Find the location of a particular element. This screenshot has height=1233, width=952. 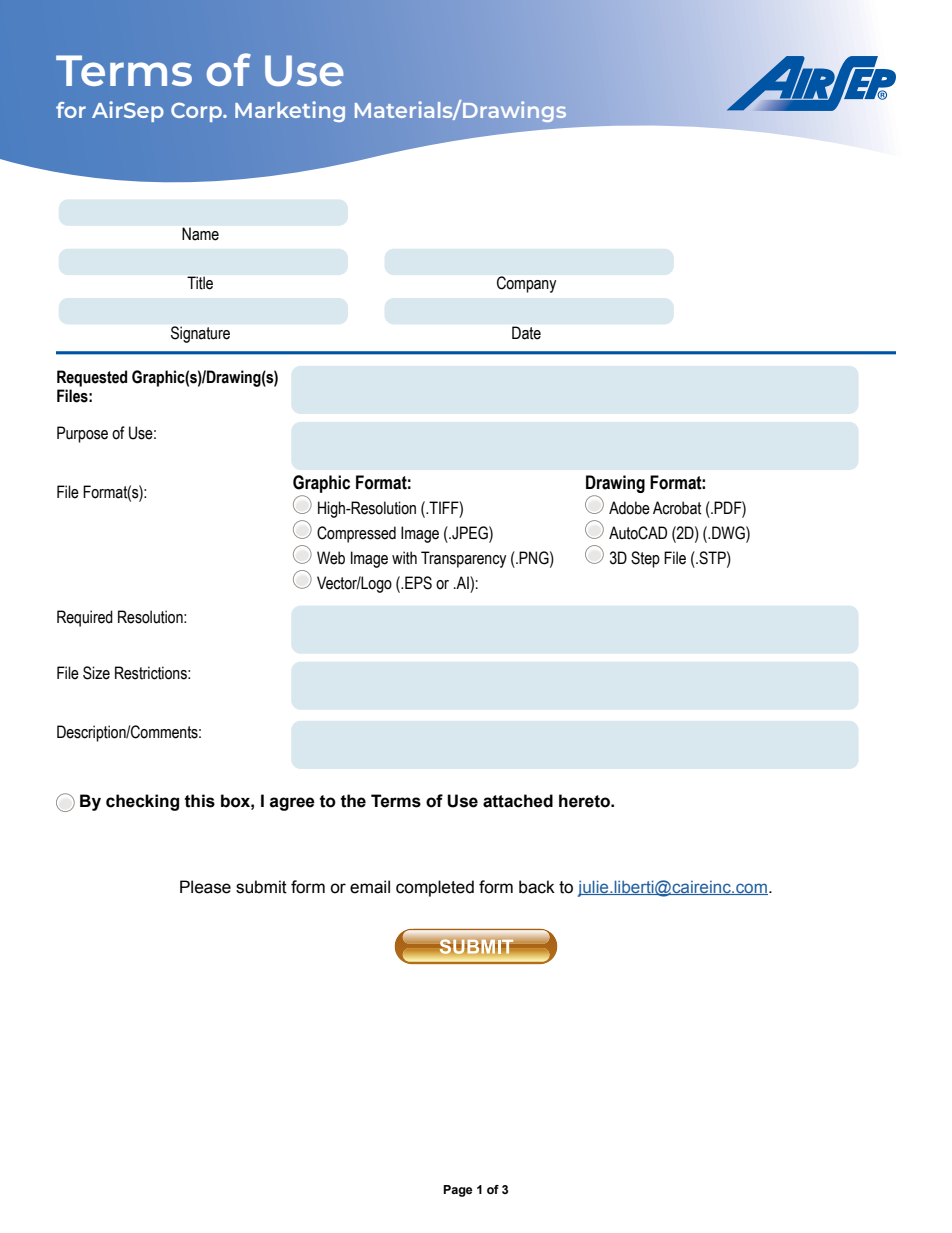

Please is located at coordinates (205, 887).
